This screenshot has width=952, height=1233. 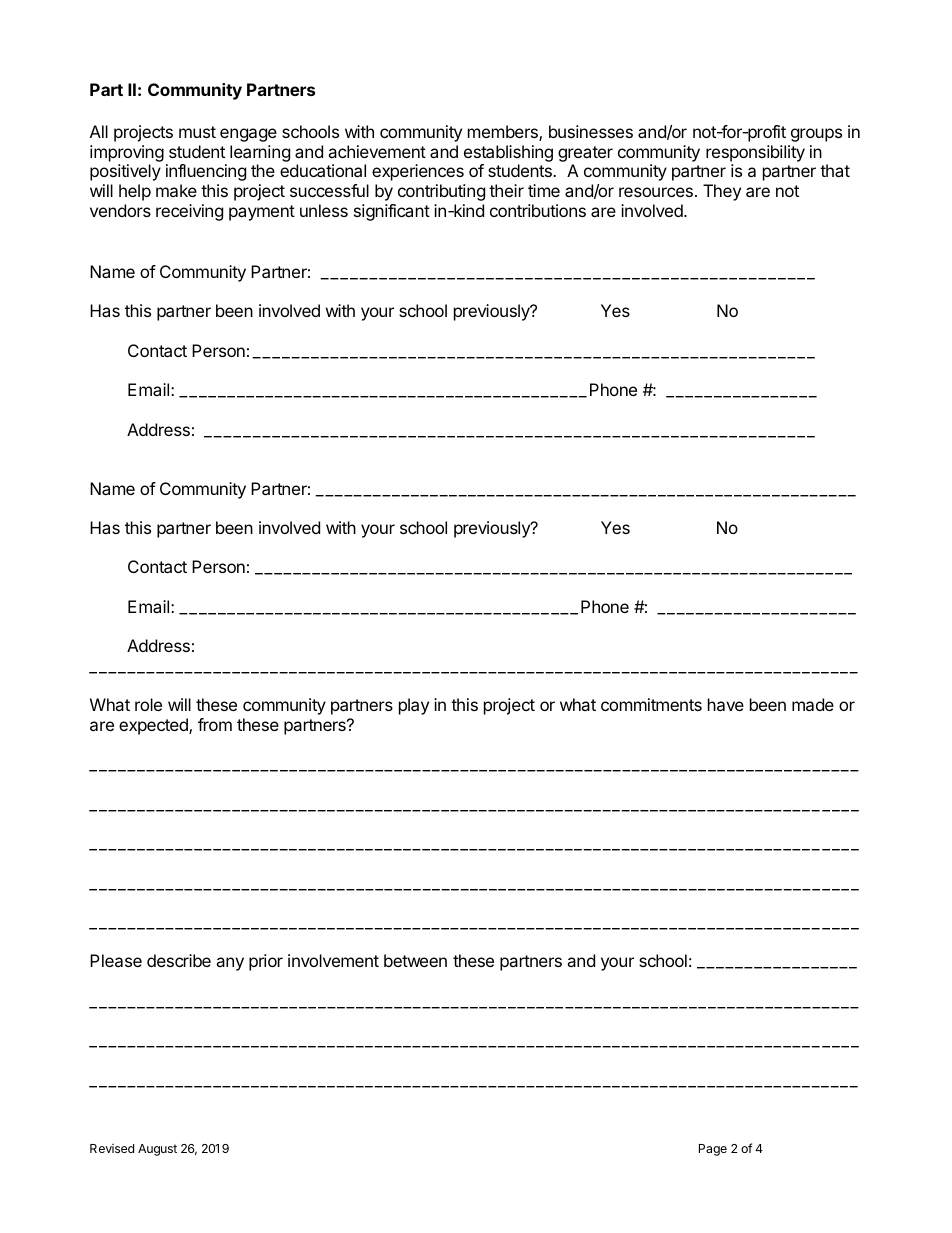 I want to click on August, so click(x=157, y=1150).
